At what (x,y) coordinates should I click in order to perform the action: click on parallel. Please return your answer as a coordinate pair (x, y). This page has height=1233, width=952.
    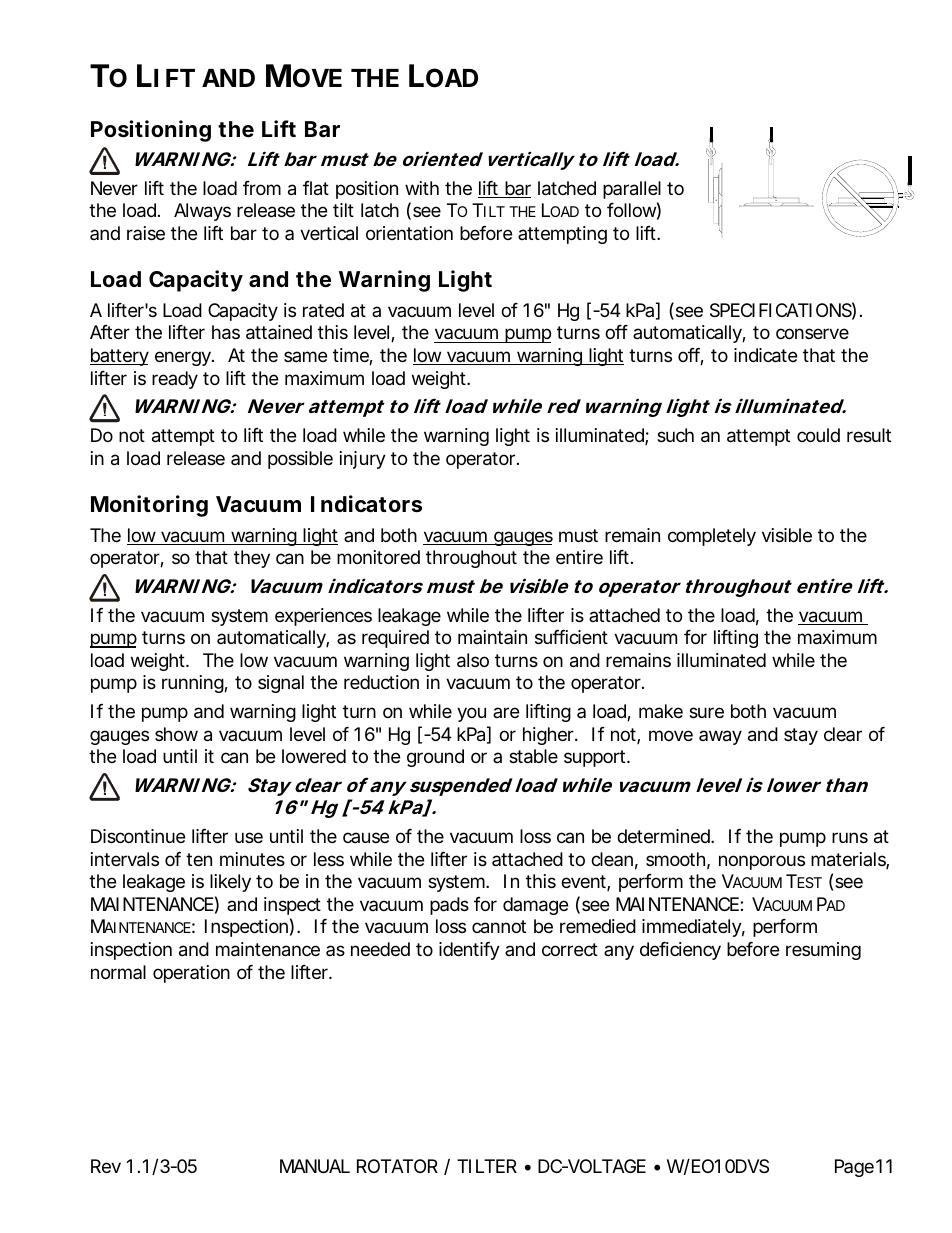
    Looking at the image, I should click on (632, 190).
